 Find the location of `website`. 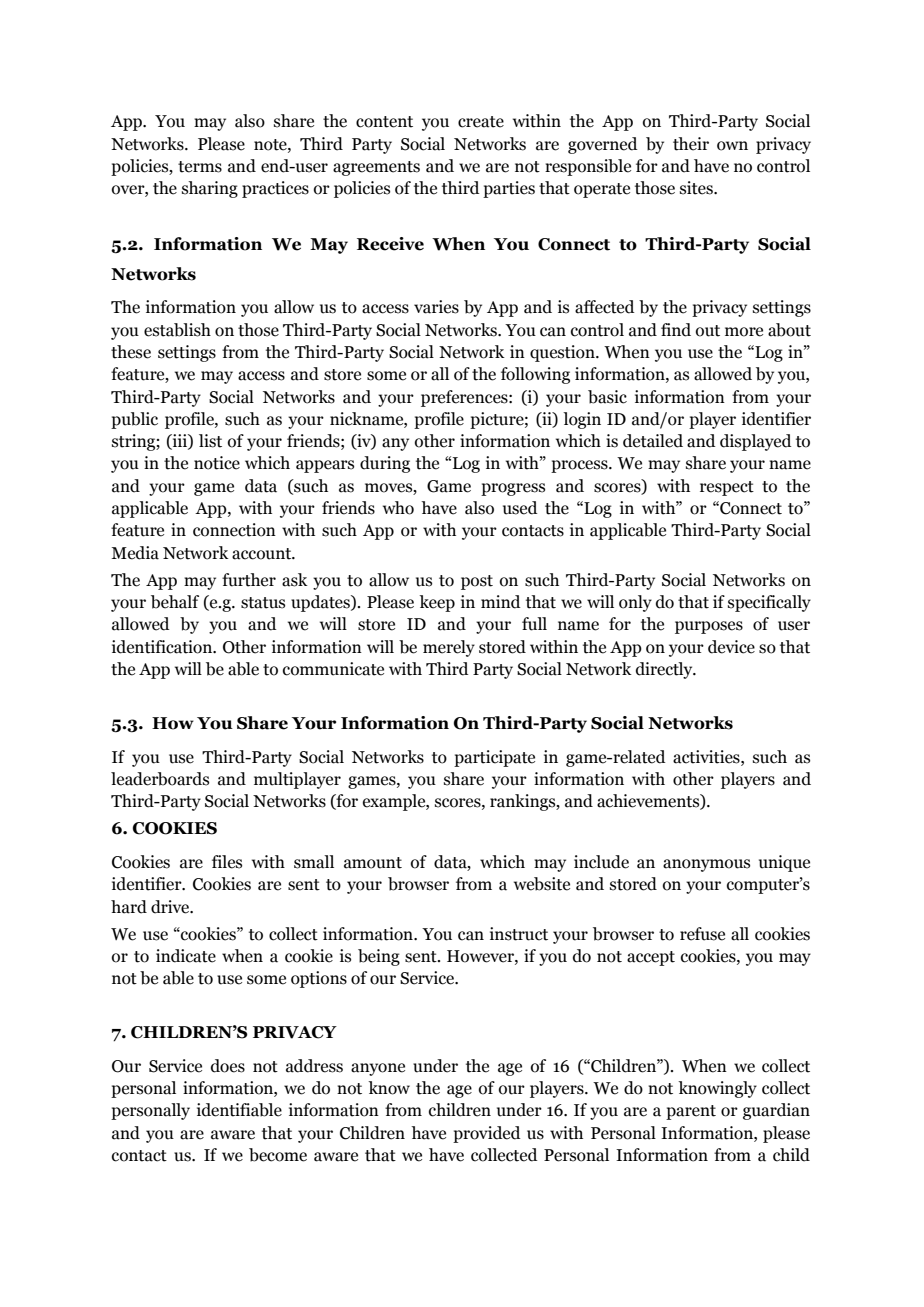

website is located at coordinates (542, 884).
